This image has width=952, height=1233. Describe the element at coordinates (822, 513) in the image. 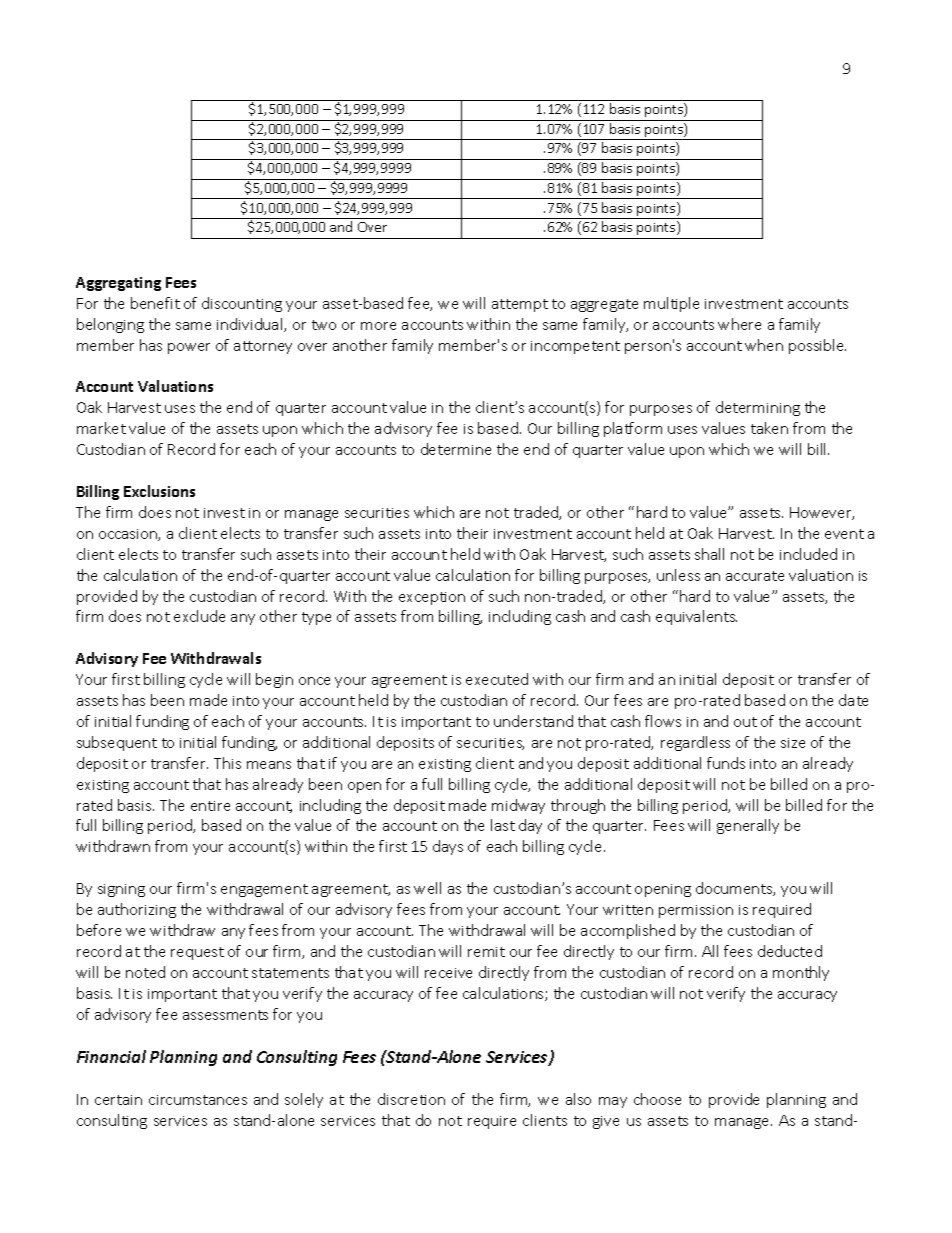

I see `However` at that location.
